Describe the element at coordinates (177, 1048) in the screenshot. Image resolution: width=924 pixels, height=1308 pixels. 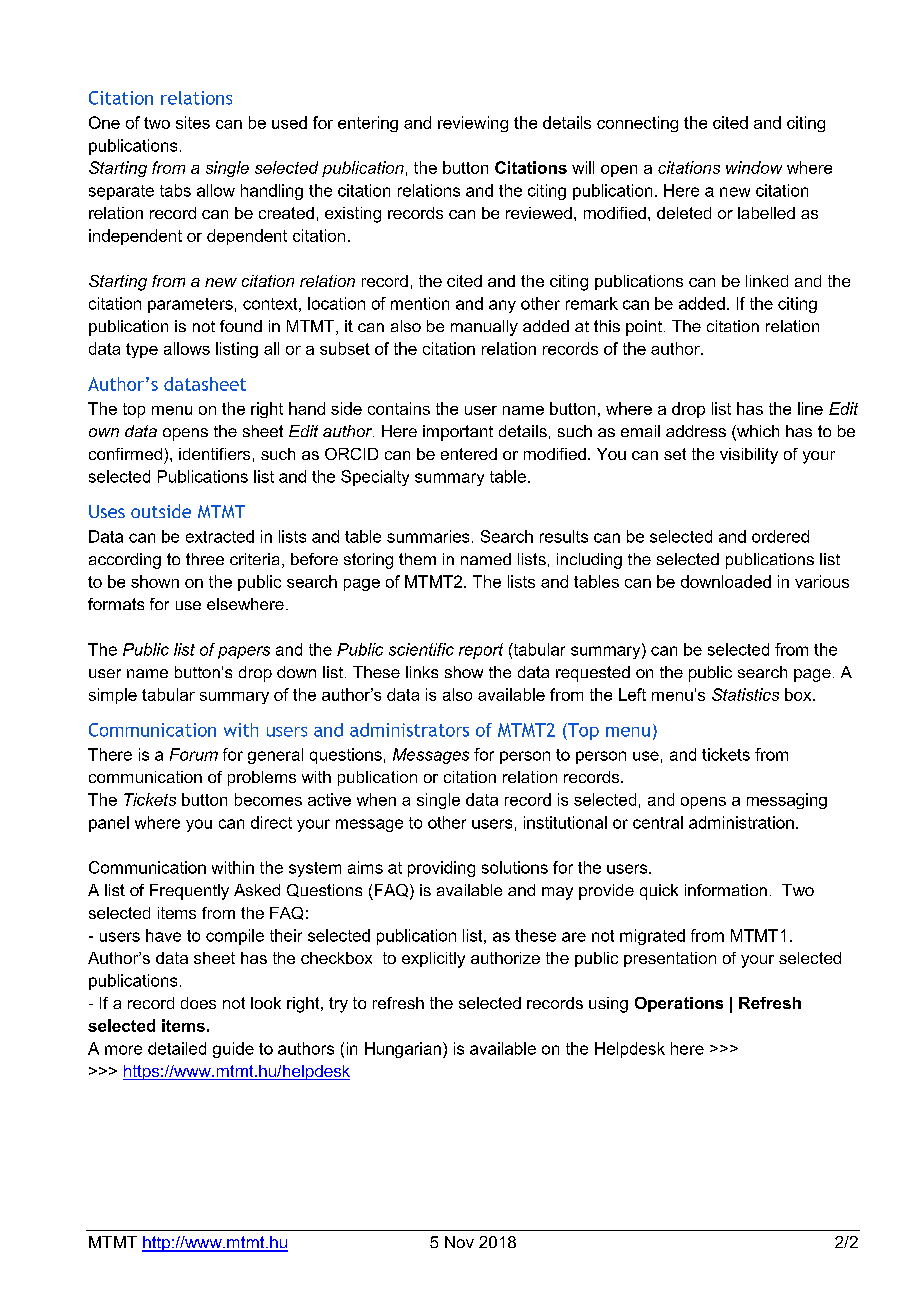
I see `detailed` at that location.
